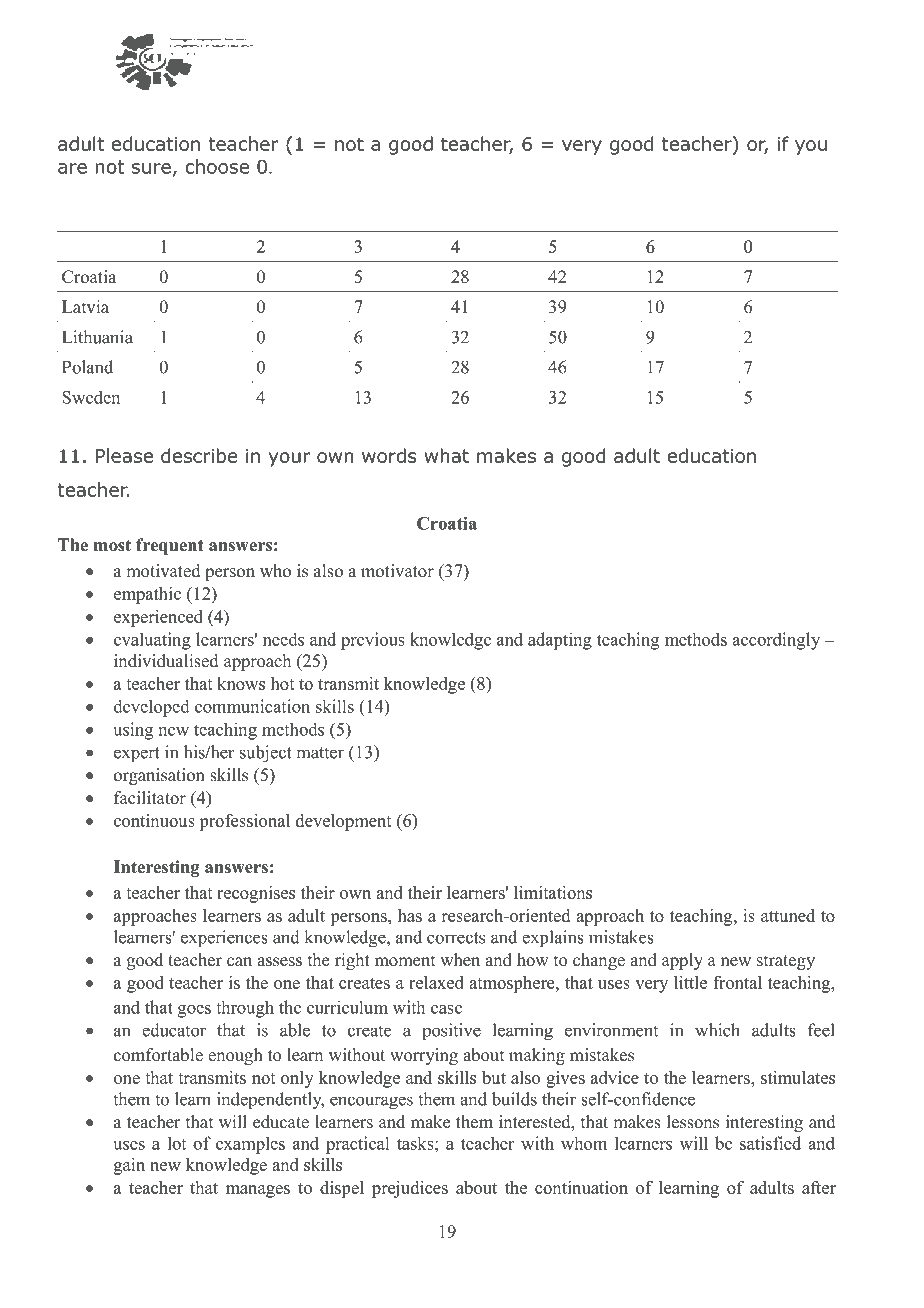 Image resolution: width=924 pixels, height=1308 pixels. I want to click on development, so click(344, 822).
